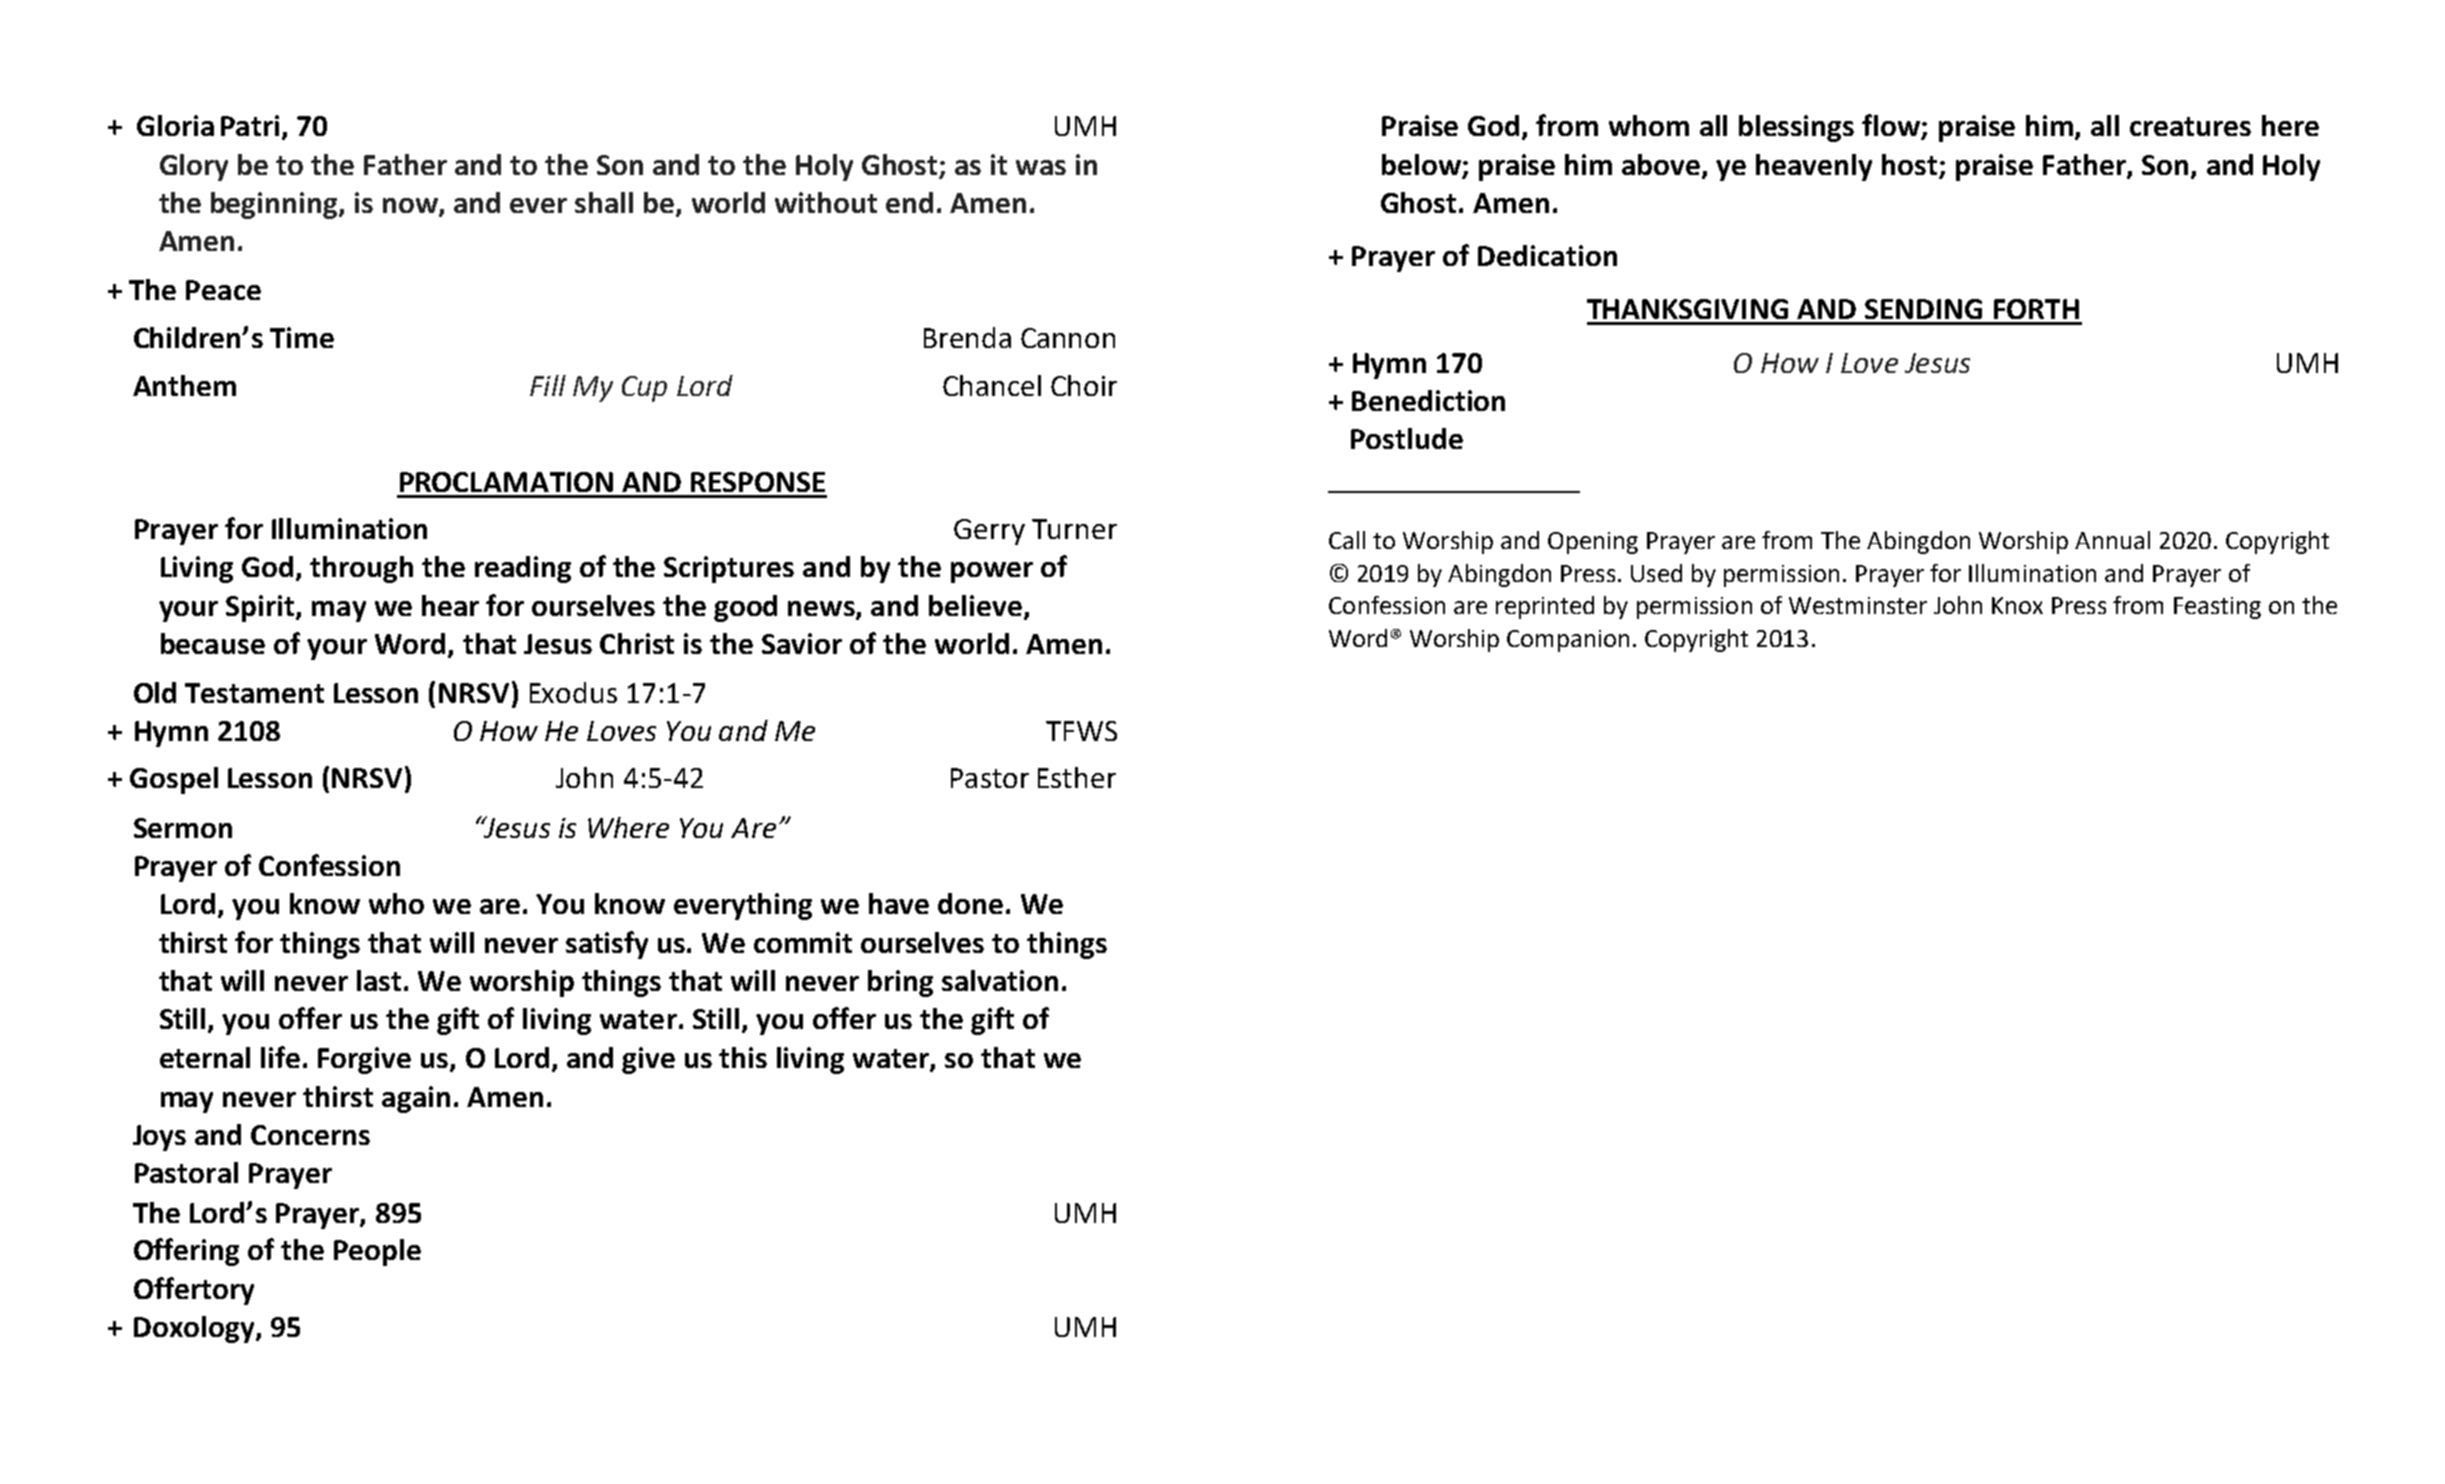 This page has width=2445, height=1484. I want to click on Glory, so click(194, 167).
